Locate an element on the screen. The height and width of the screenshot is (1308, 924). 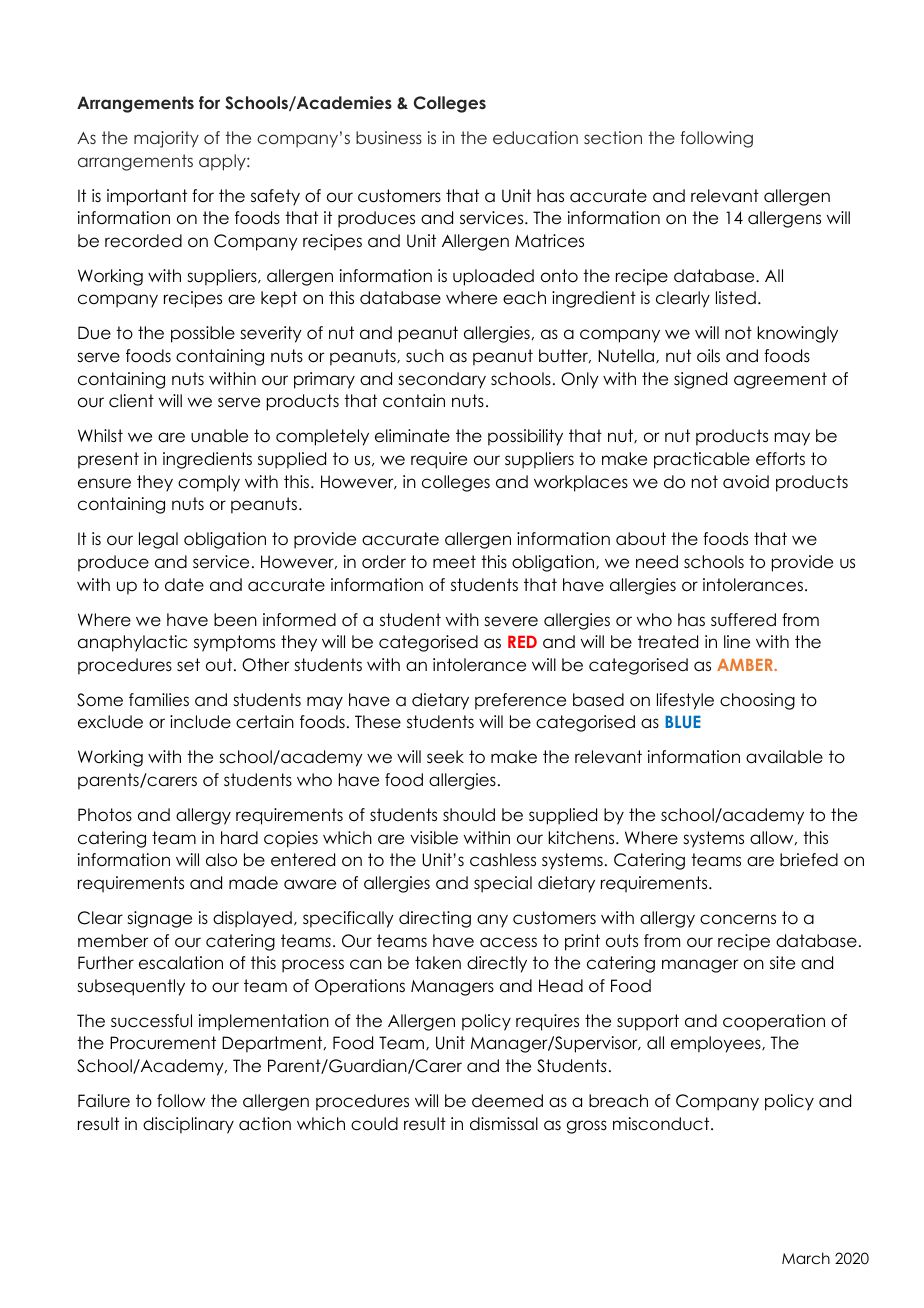
practicable is located at coordinates (702, 460).
